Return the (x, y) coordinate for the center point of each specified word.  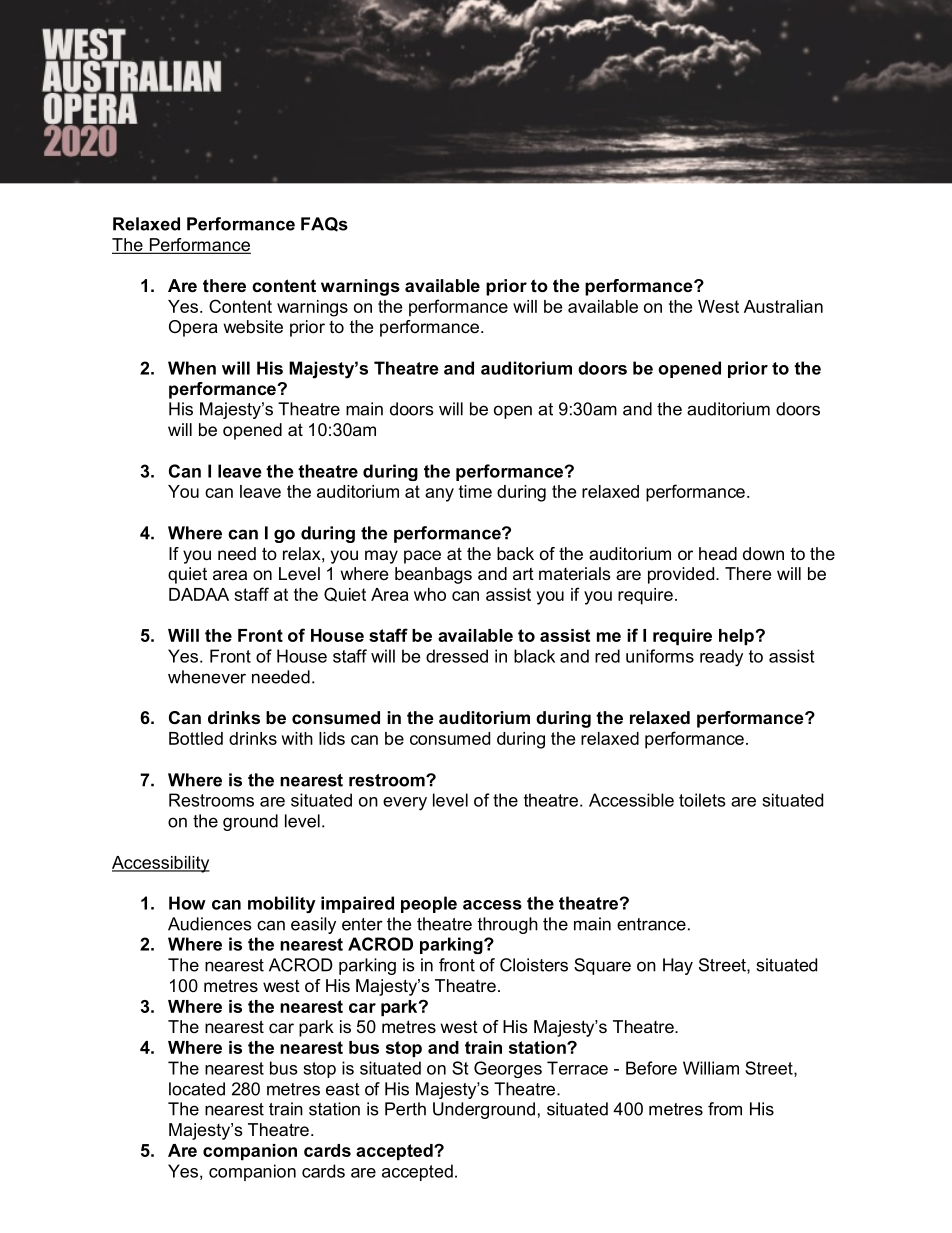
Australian (783, 306)
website (253, 326)
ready (721, 658)
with (297, 738)
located (197, 1089)
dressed (457, 656)
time (475, 491)
